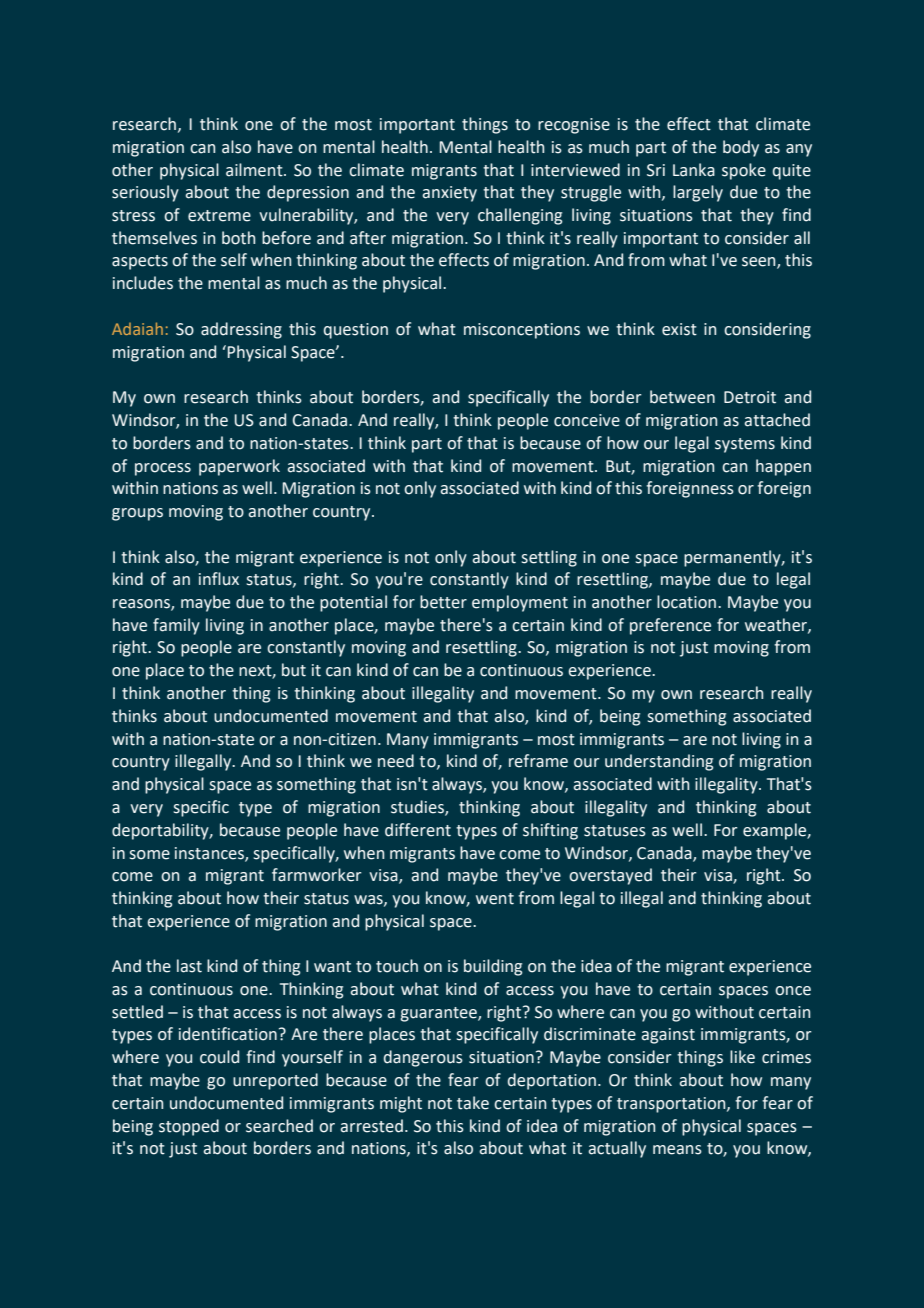 The image size is (924, 1308). Describe the element at coordinates (682, 397) in the page. I see `between` at that location.
